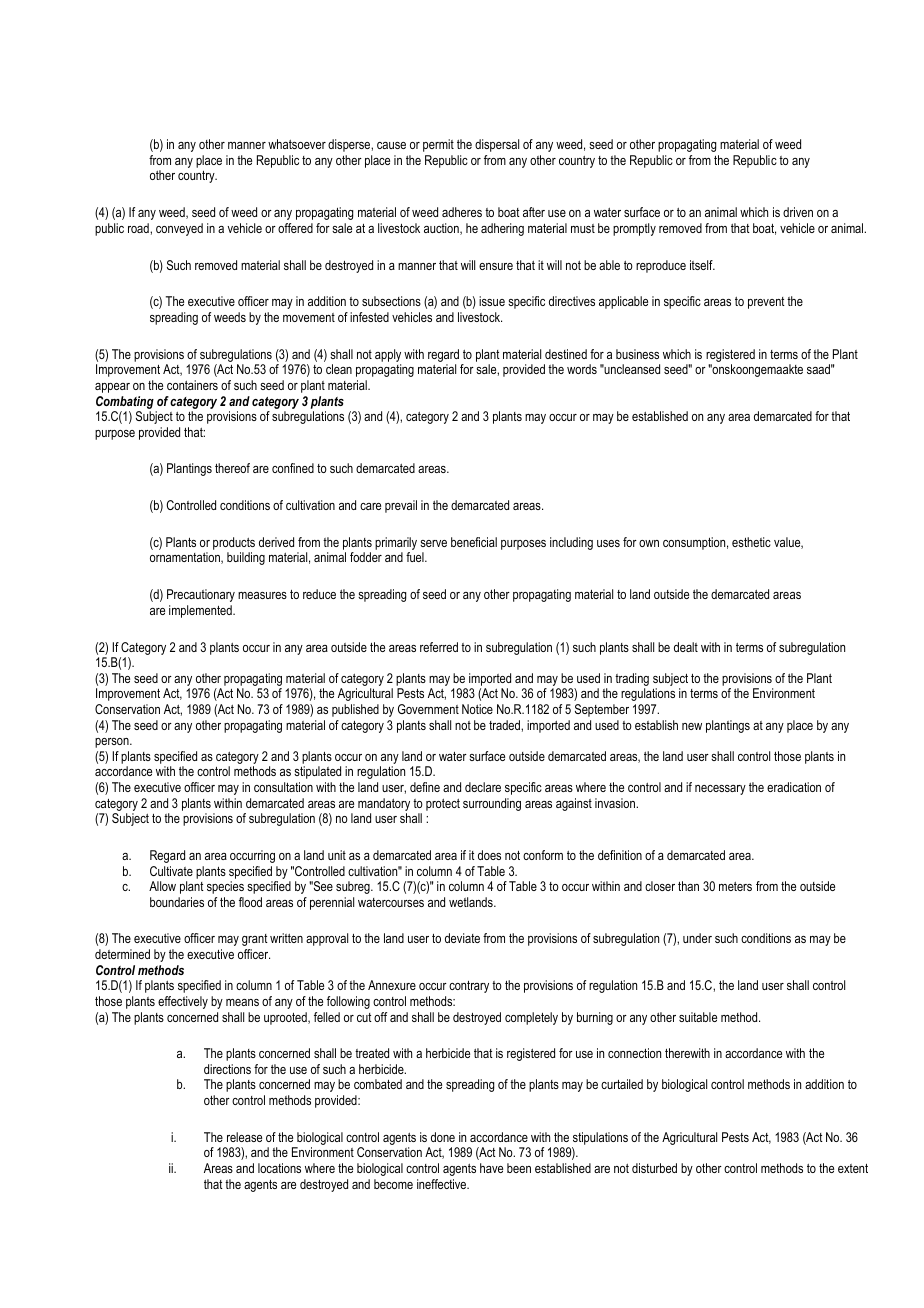  Describe the element at coordinates (497, 145) in the screenshot. I see `dispersal` at that location.
